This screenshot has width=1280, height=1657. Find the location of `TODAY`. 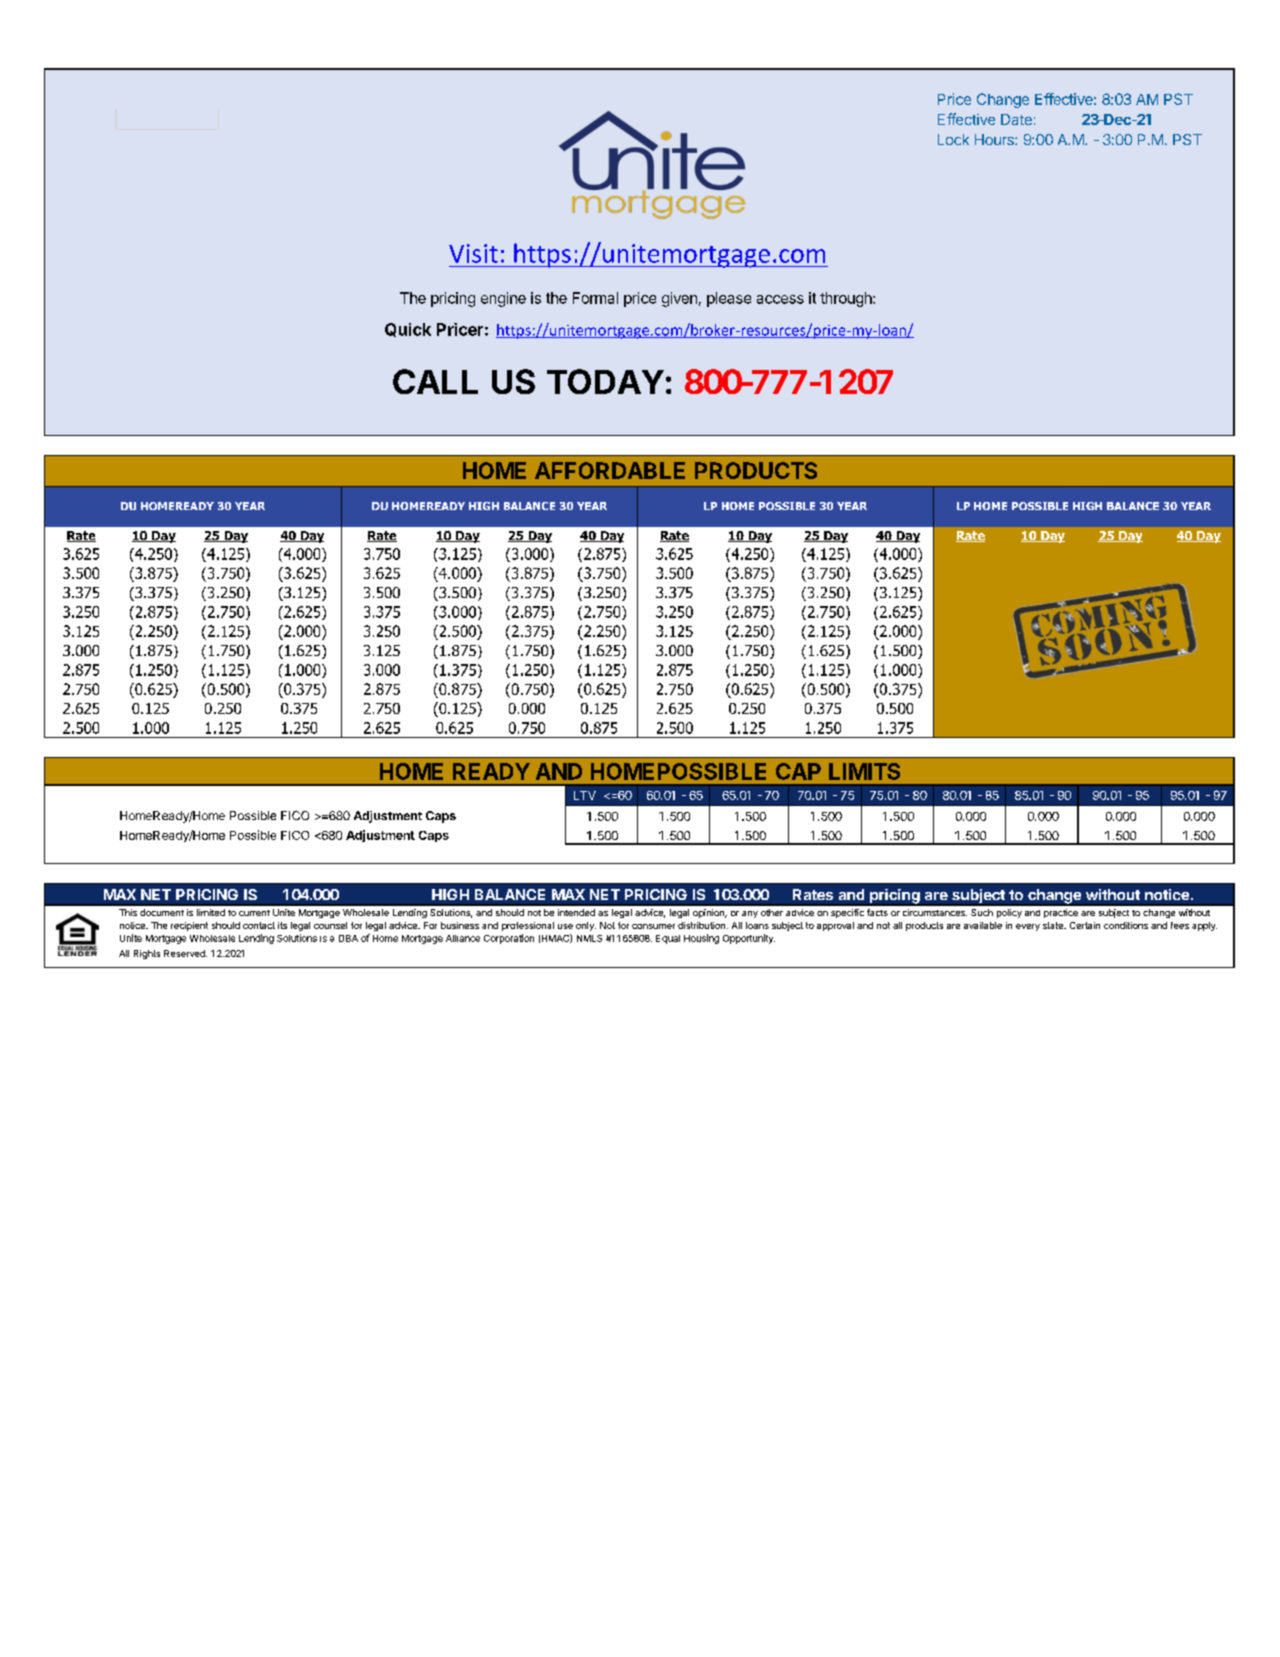

TODAY is located at coordinates (605, 381).
